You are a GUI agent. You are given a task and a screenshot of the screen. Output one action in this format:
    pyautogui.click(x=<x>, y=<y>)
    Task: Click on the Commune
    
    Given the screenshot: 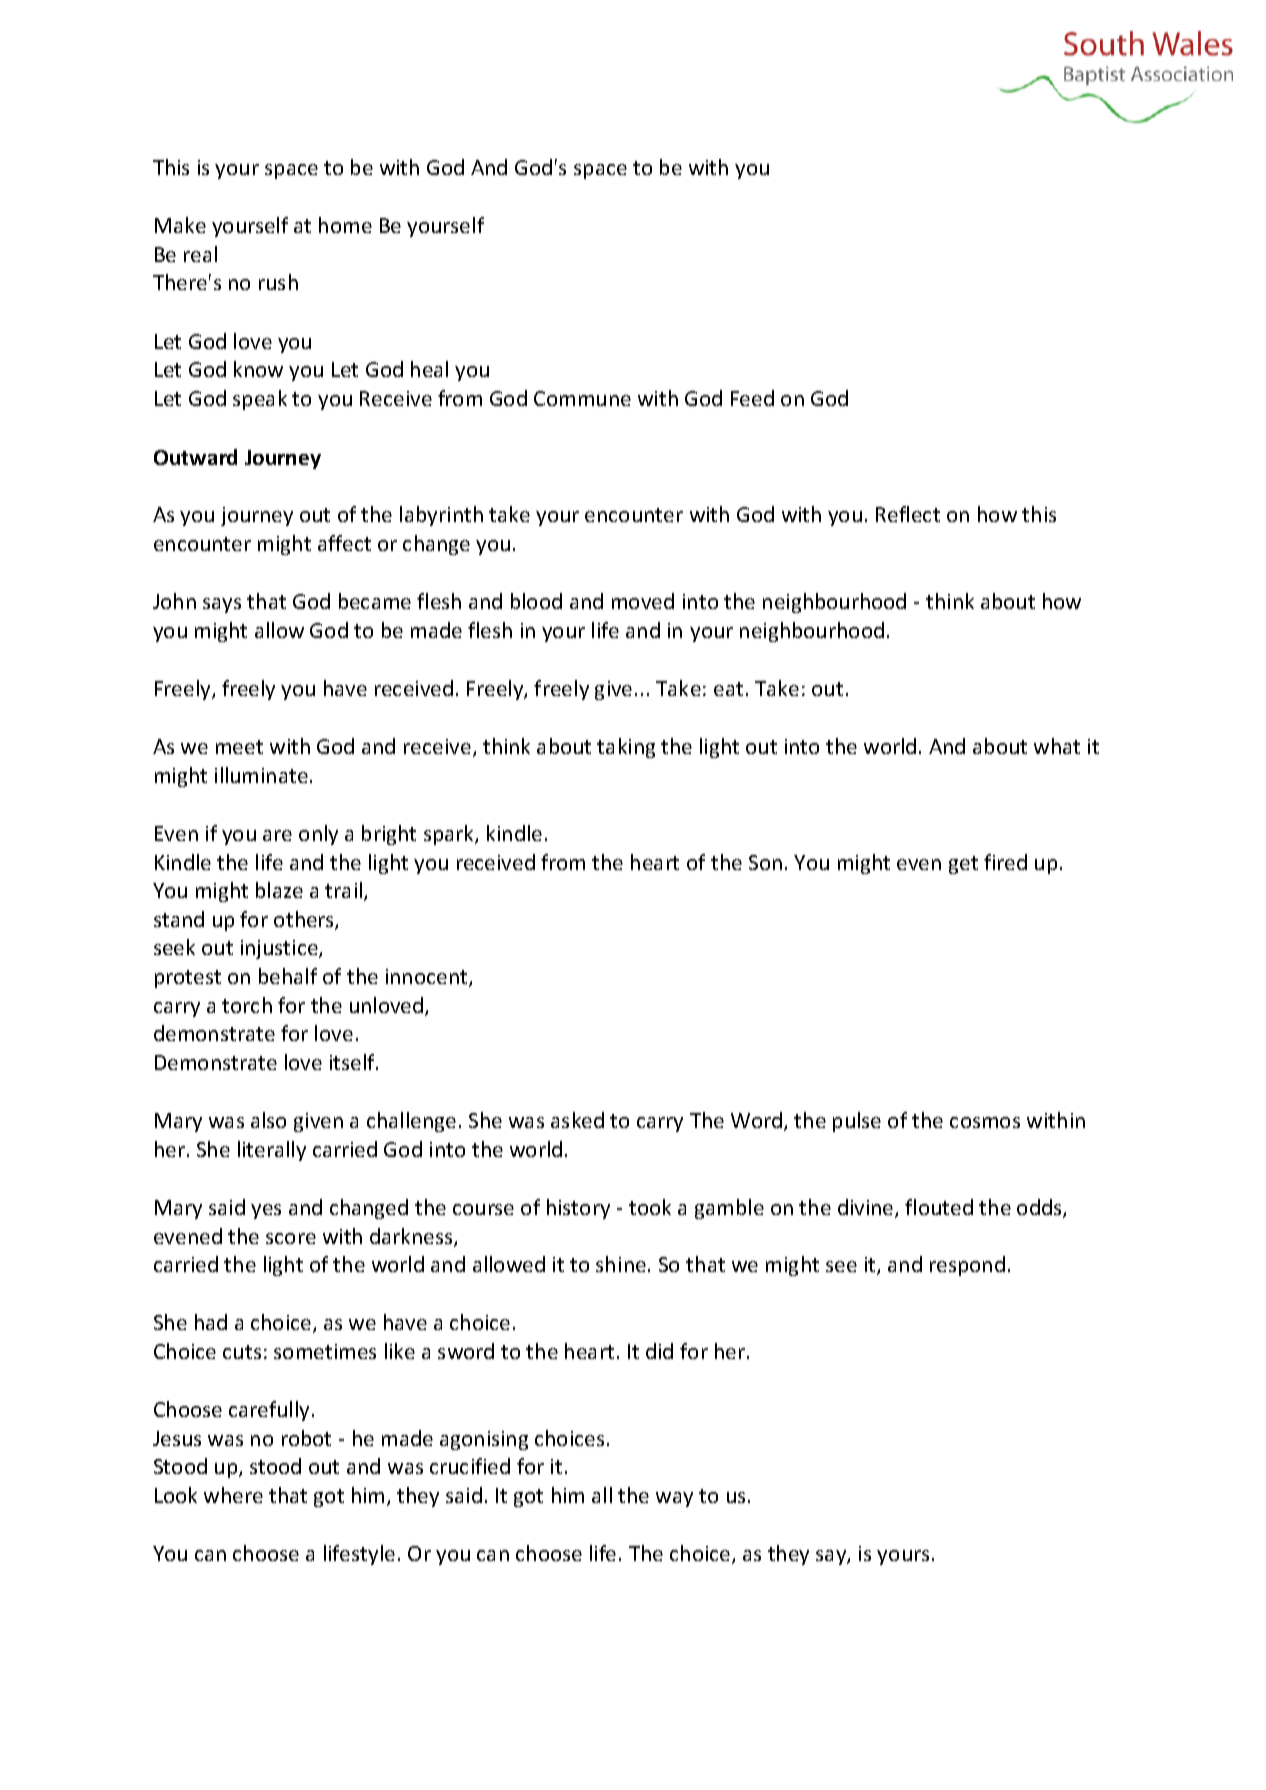 What is the action you would take?
    pyautogui.click(x=582, y=398)
